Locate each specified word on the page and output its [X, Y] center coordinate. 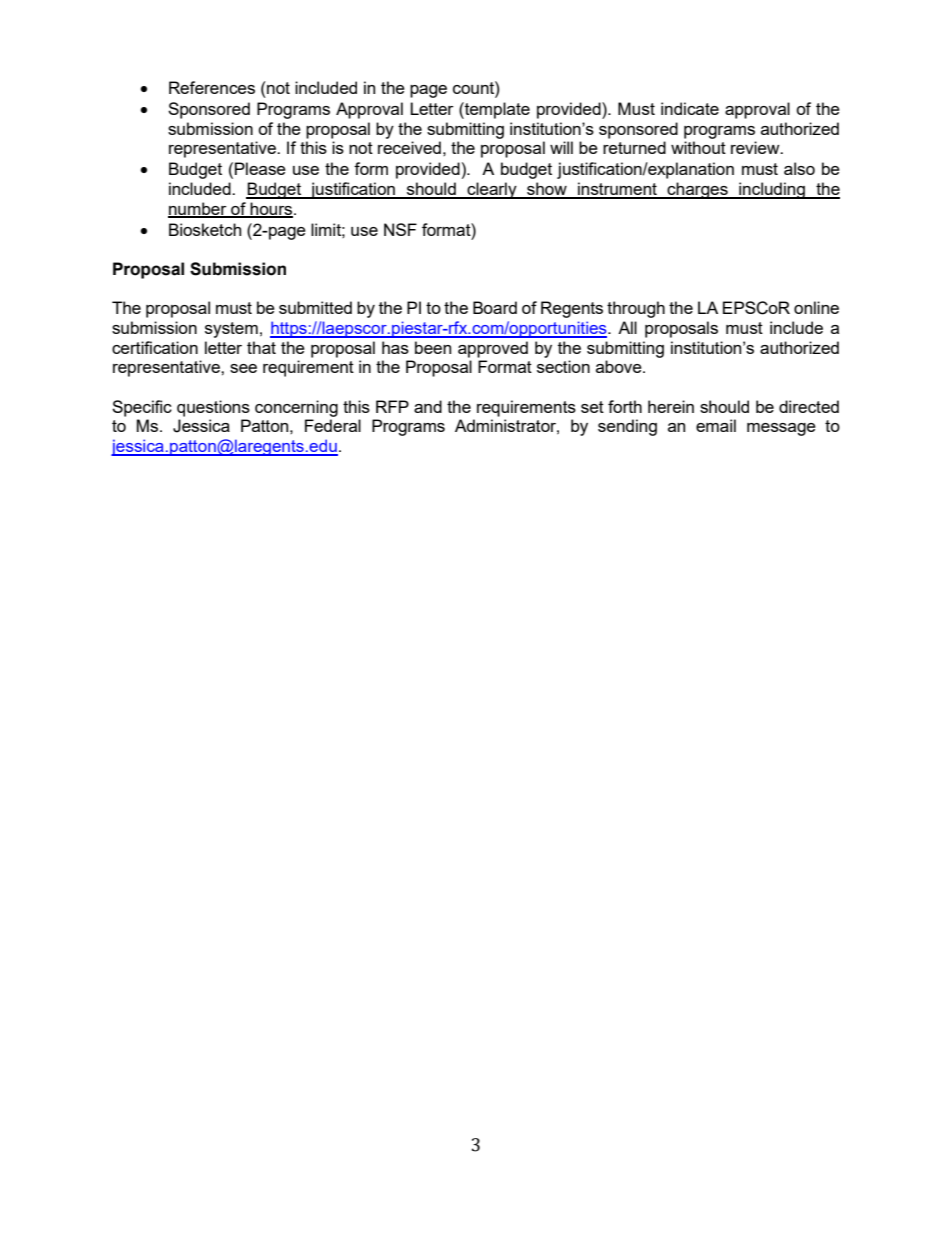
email [716, 425]
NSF [400, 229]
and [428, 406]
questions [213, 408]
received [409, 147]
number [198, 209]
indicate [690, 108]
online [816, 307]
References [212, 87]
